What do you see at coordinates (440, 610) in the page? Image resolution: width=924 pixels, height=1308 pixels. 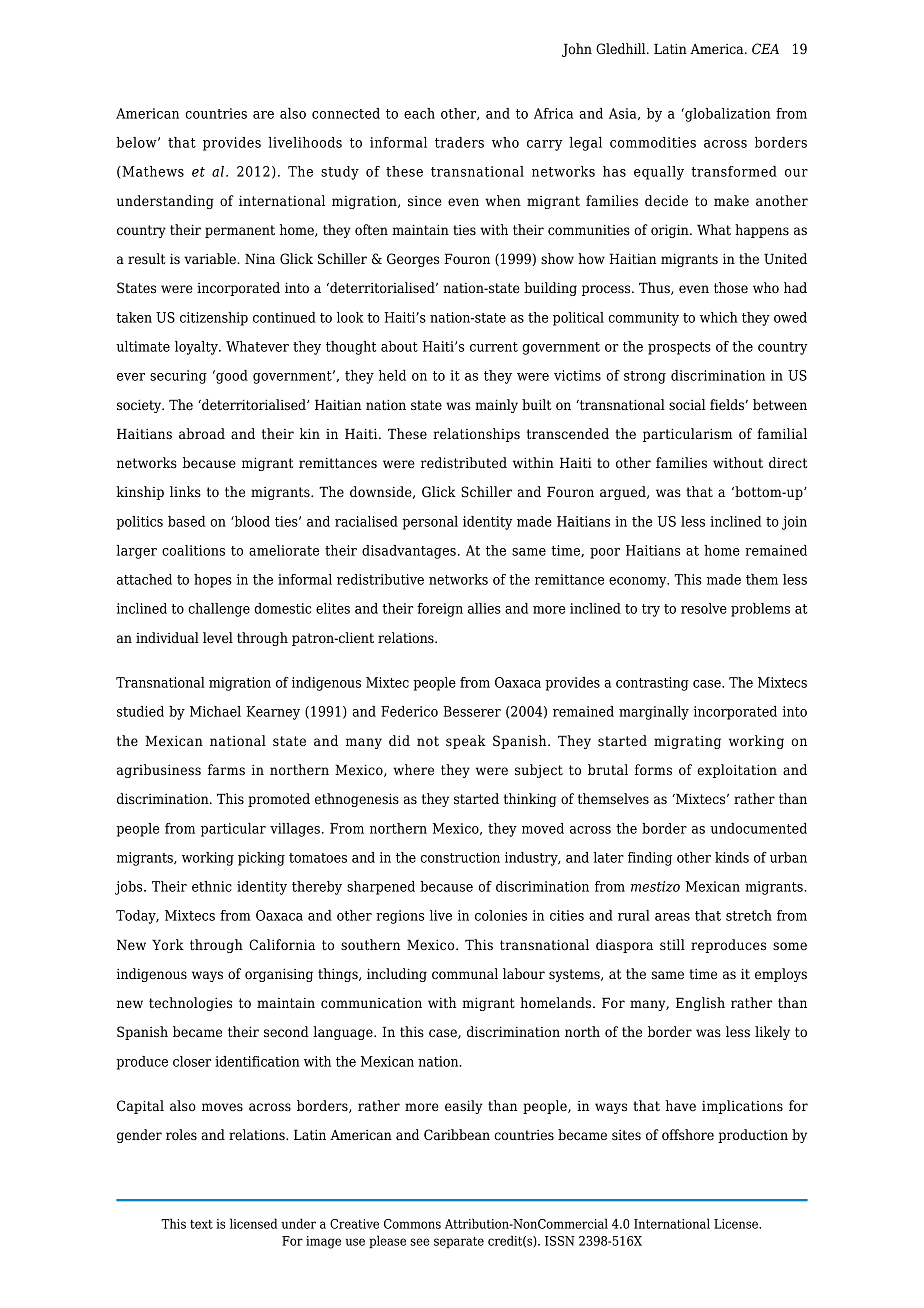 I see `foreign` at bounding box center [440, 610].
